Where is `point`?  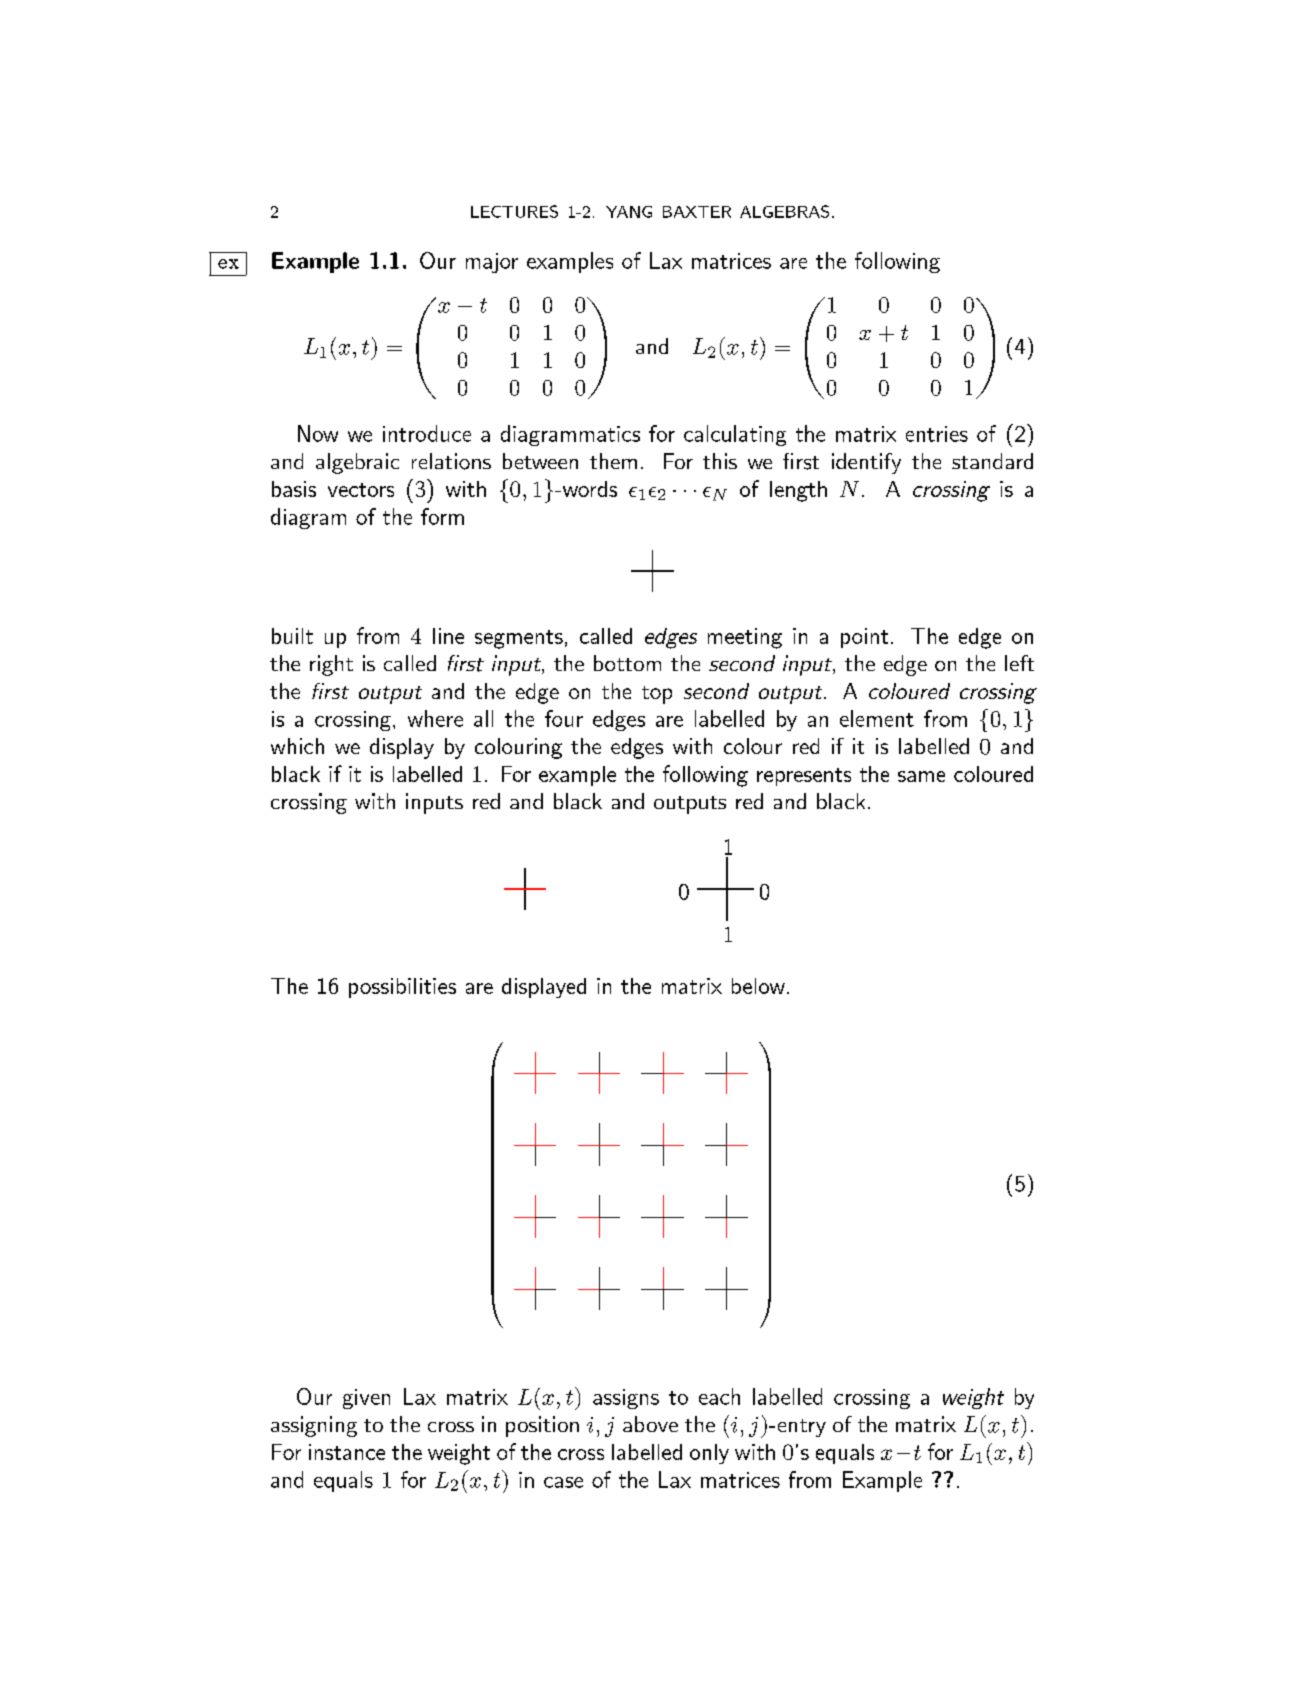 point is located at coordinates (864, 638).
